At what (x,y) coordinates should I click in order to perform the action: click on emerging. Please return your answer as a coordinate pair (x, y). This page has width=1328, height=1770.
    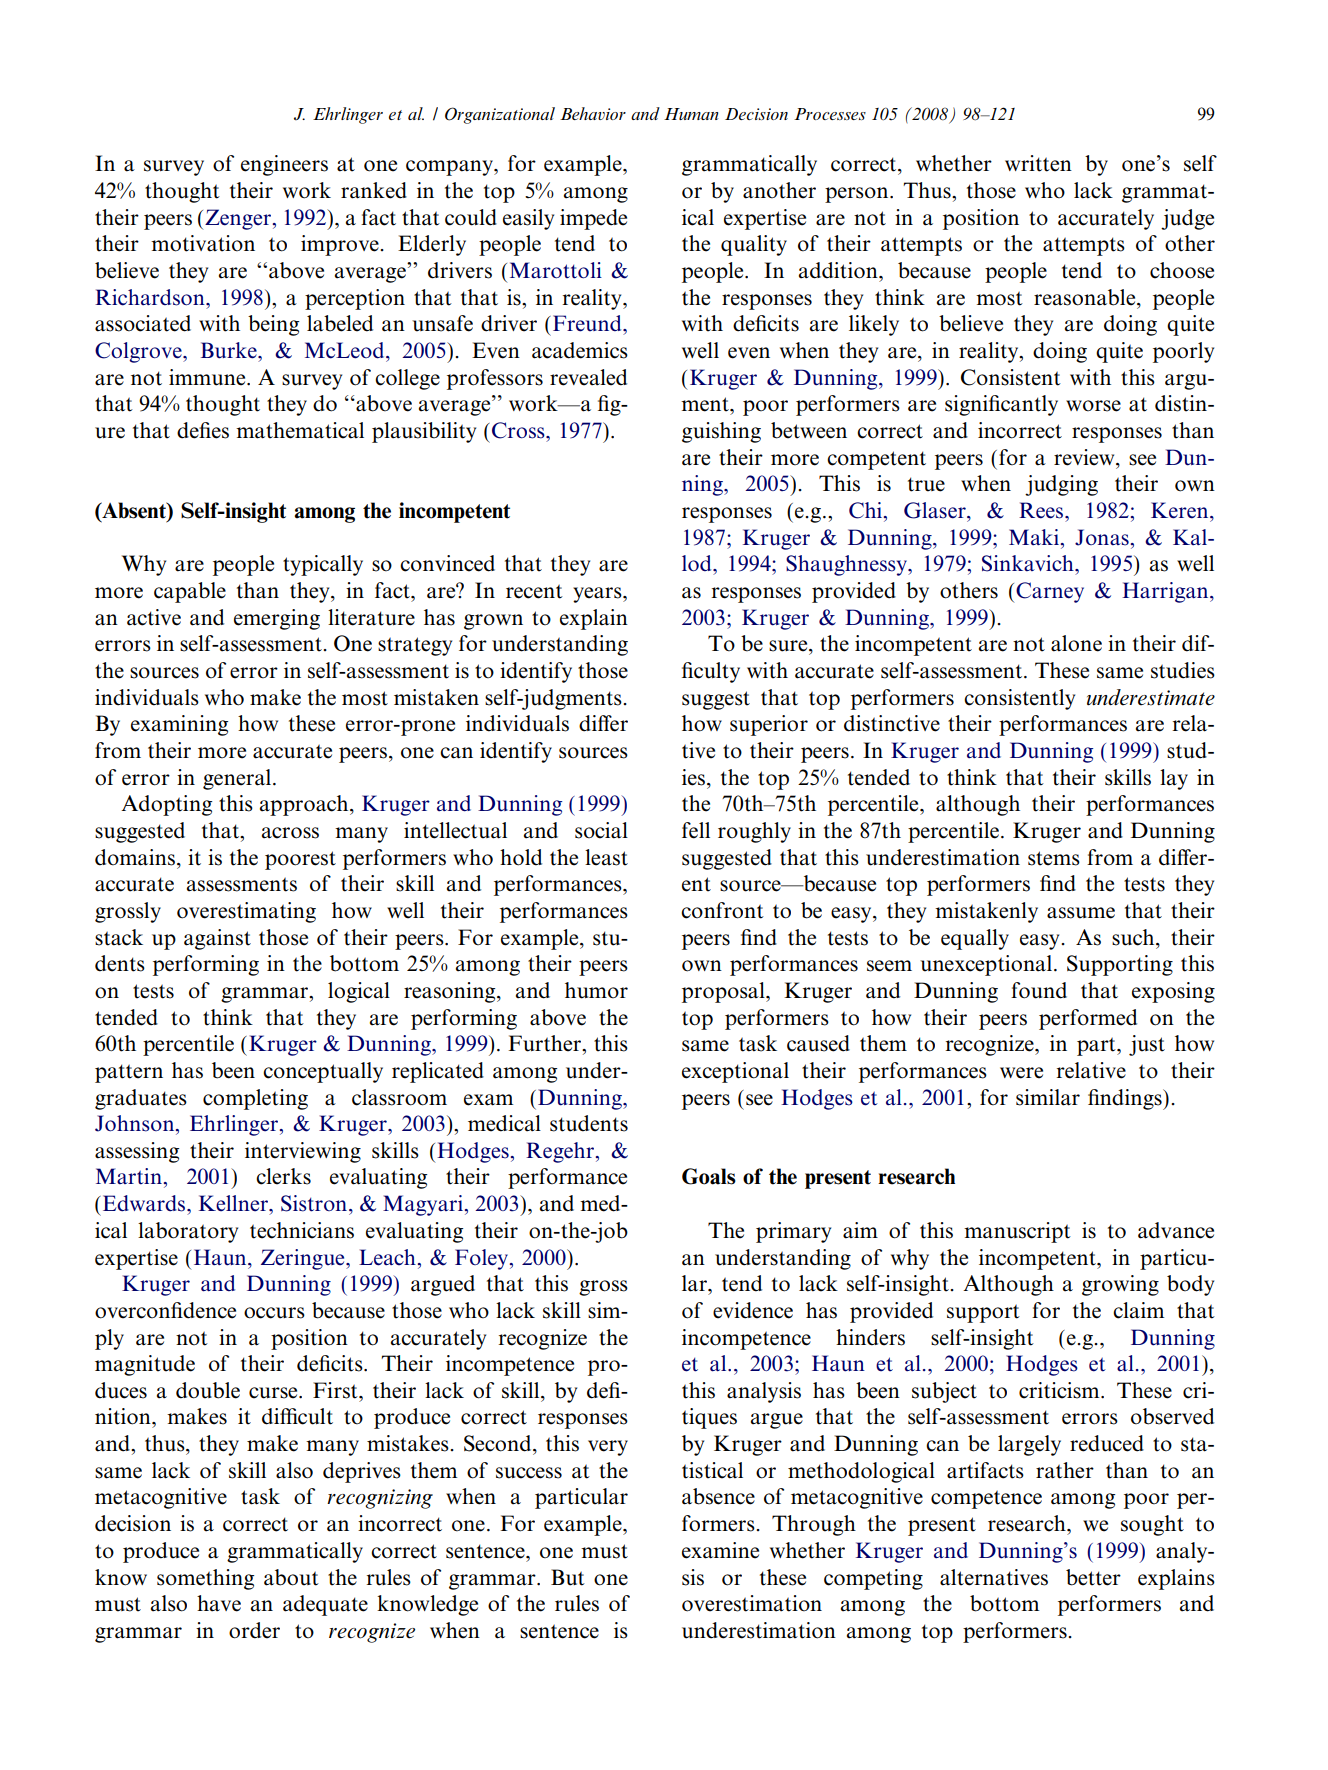
    Looking at the image, I should click on (277, 619).
